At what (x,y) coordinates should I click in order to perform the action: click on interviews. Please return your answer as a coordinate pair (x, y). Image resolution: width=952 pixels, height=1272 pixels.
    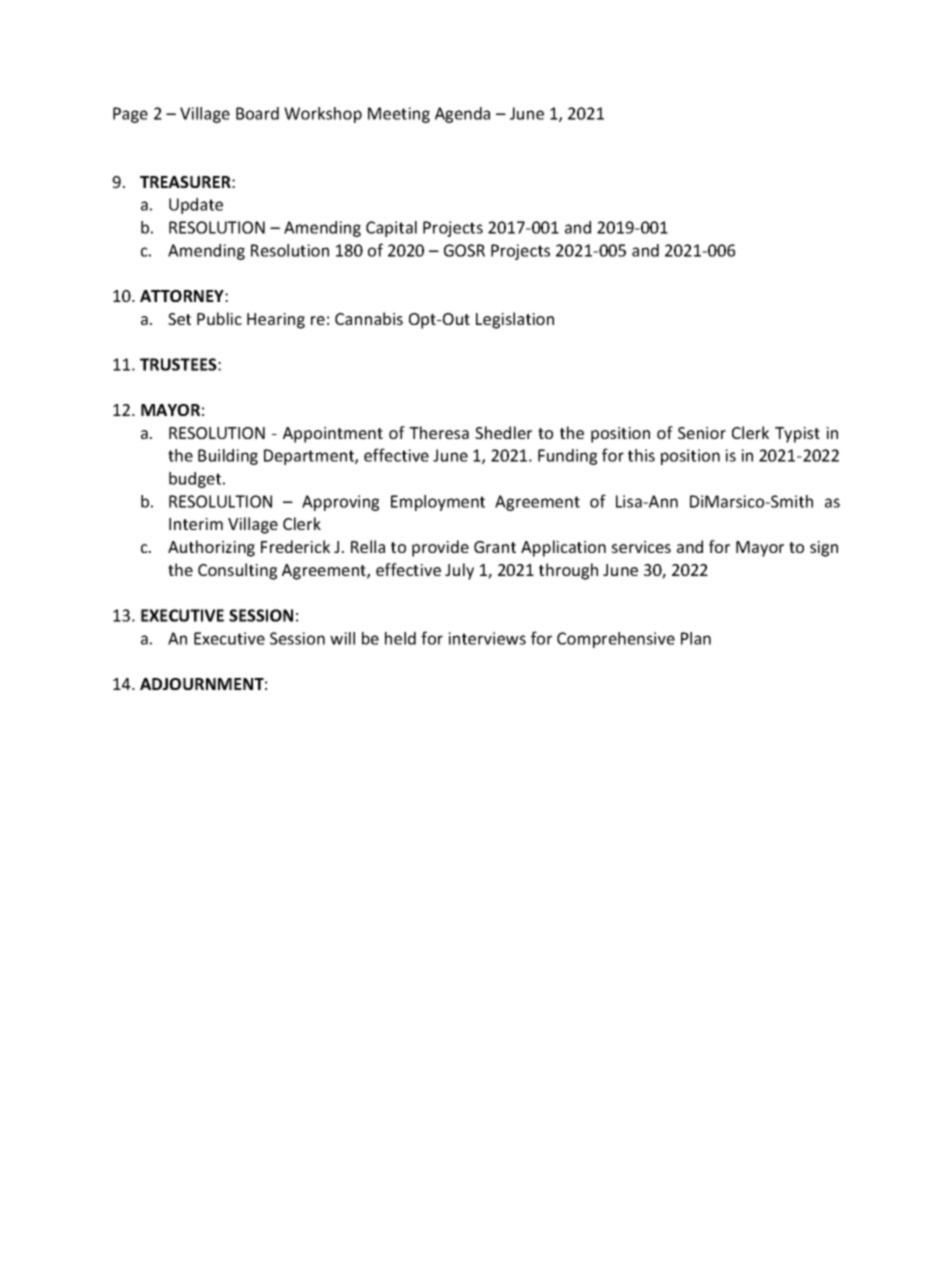
    Looking at the image, I should click on (487, 638).
